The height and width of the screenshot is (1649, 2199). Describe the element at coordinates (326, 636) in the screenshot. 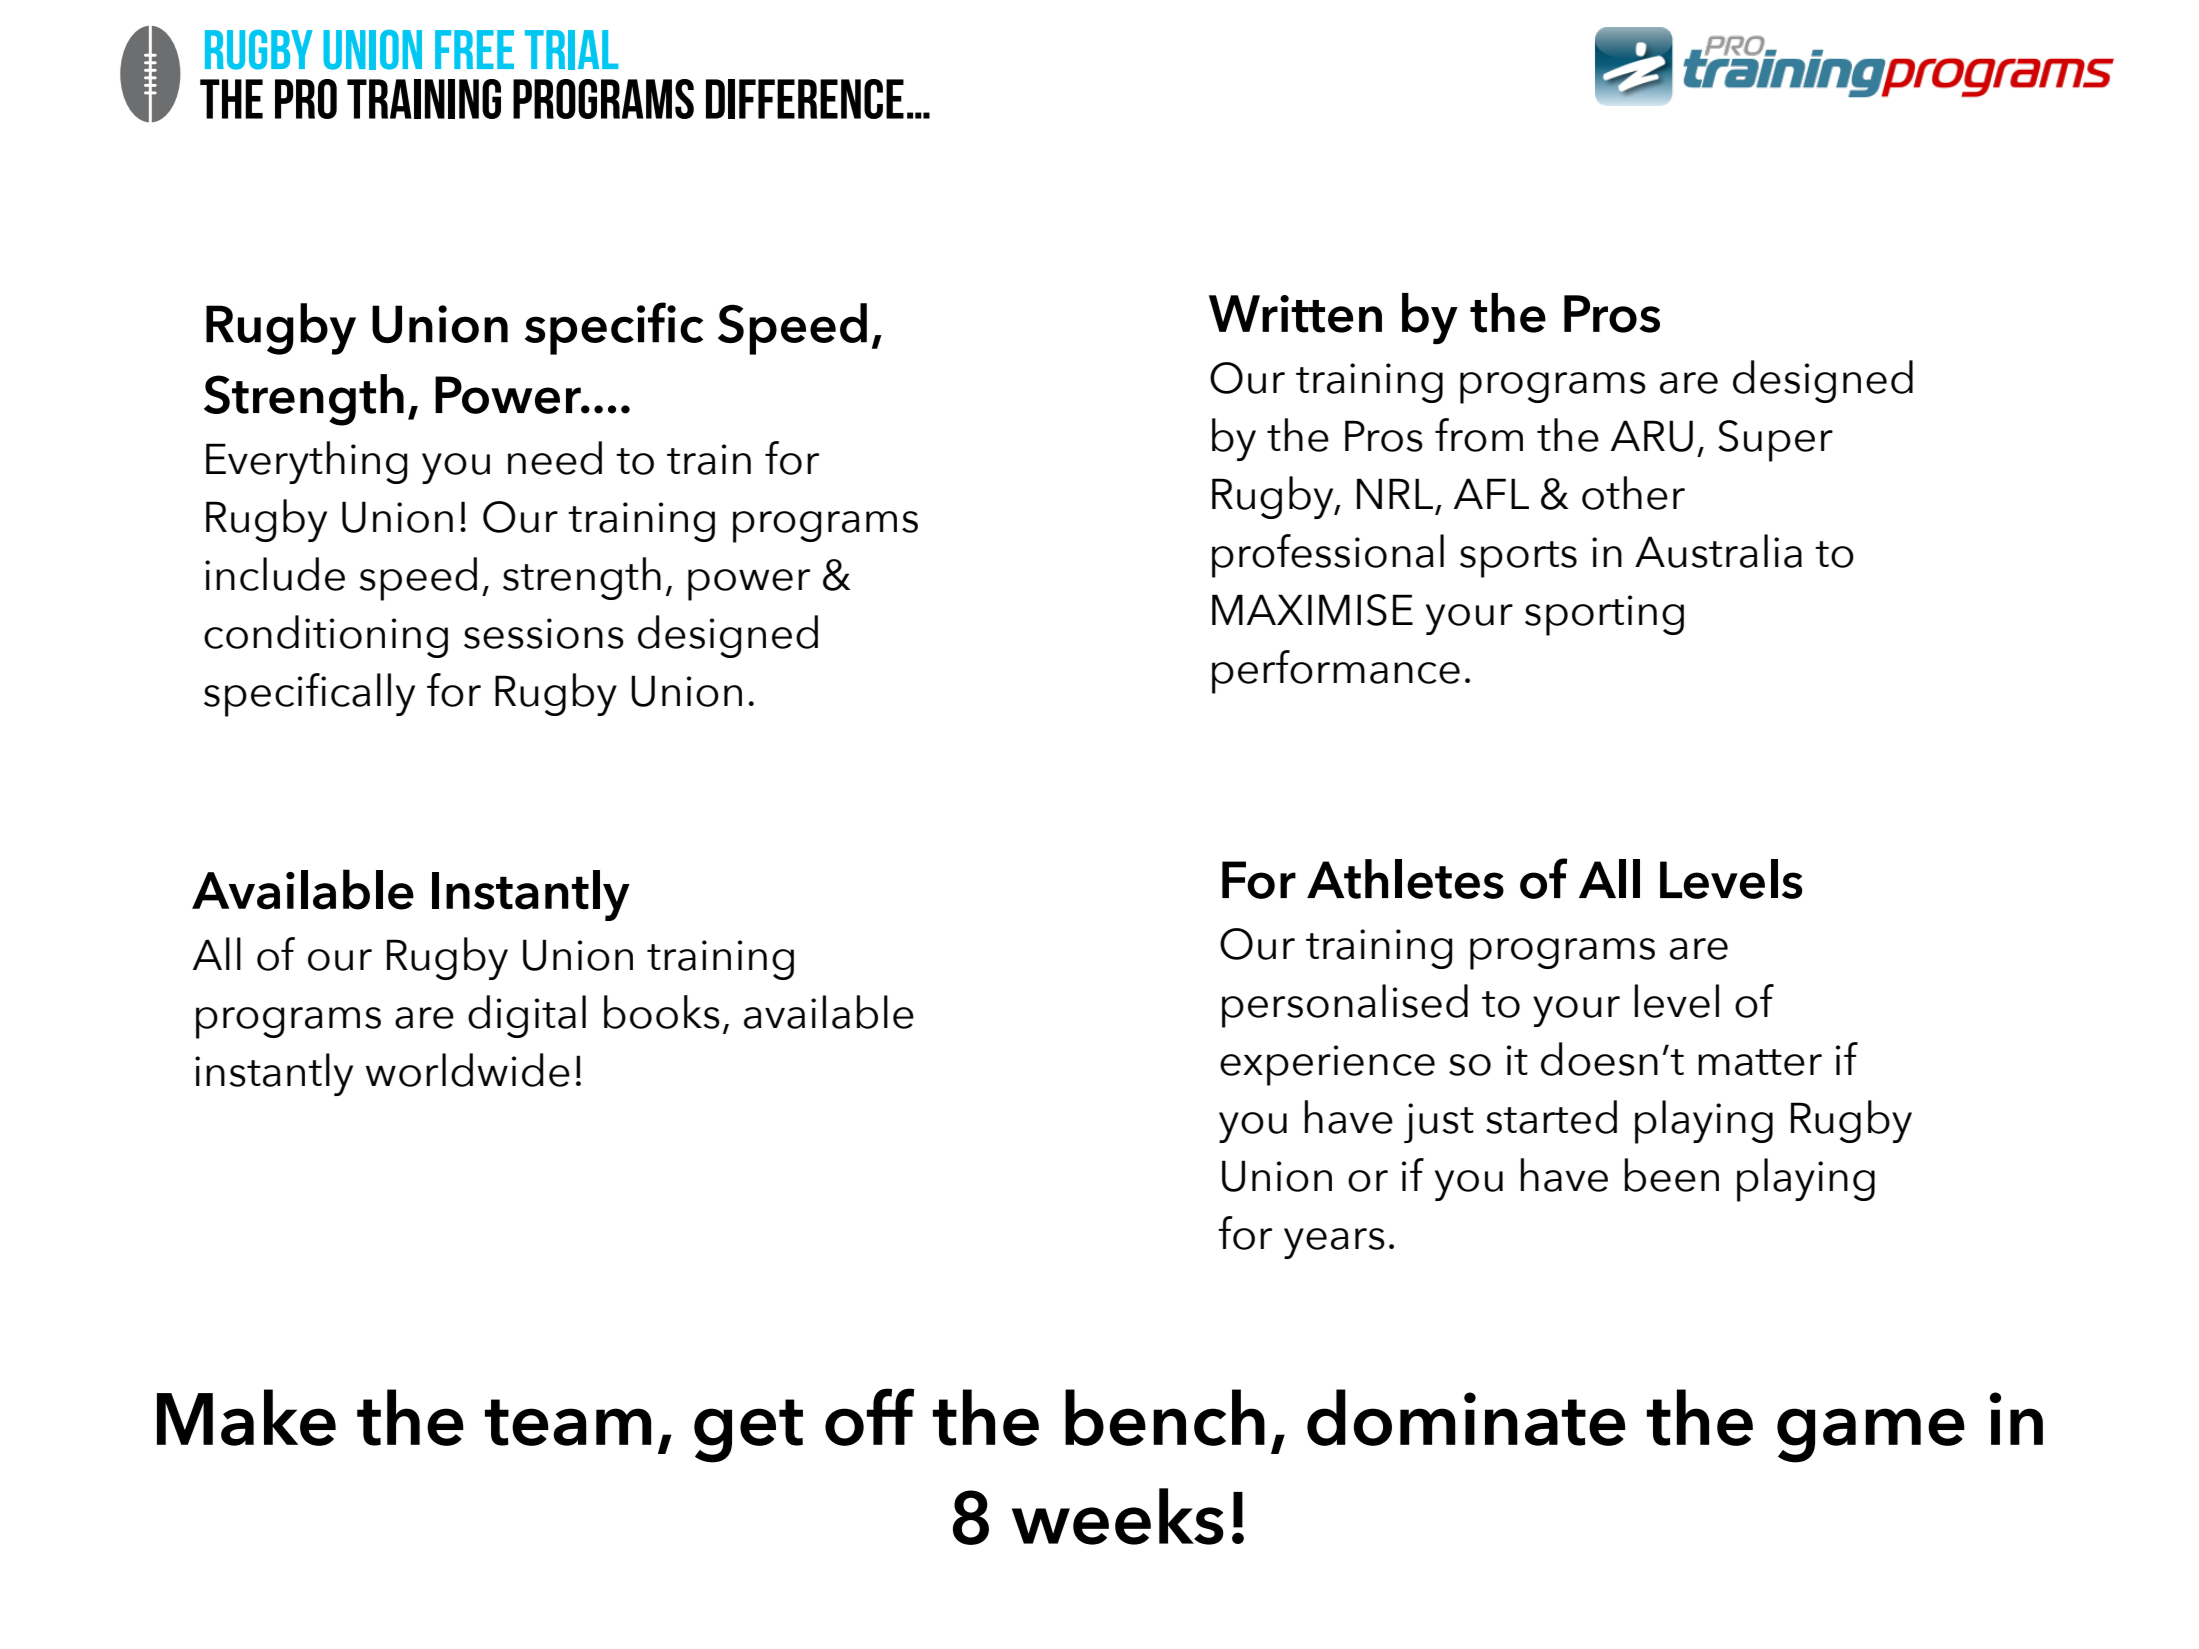

I see `conditioning` at that location.
